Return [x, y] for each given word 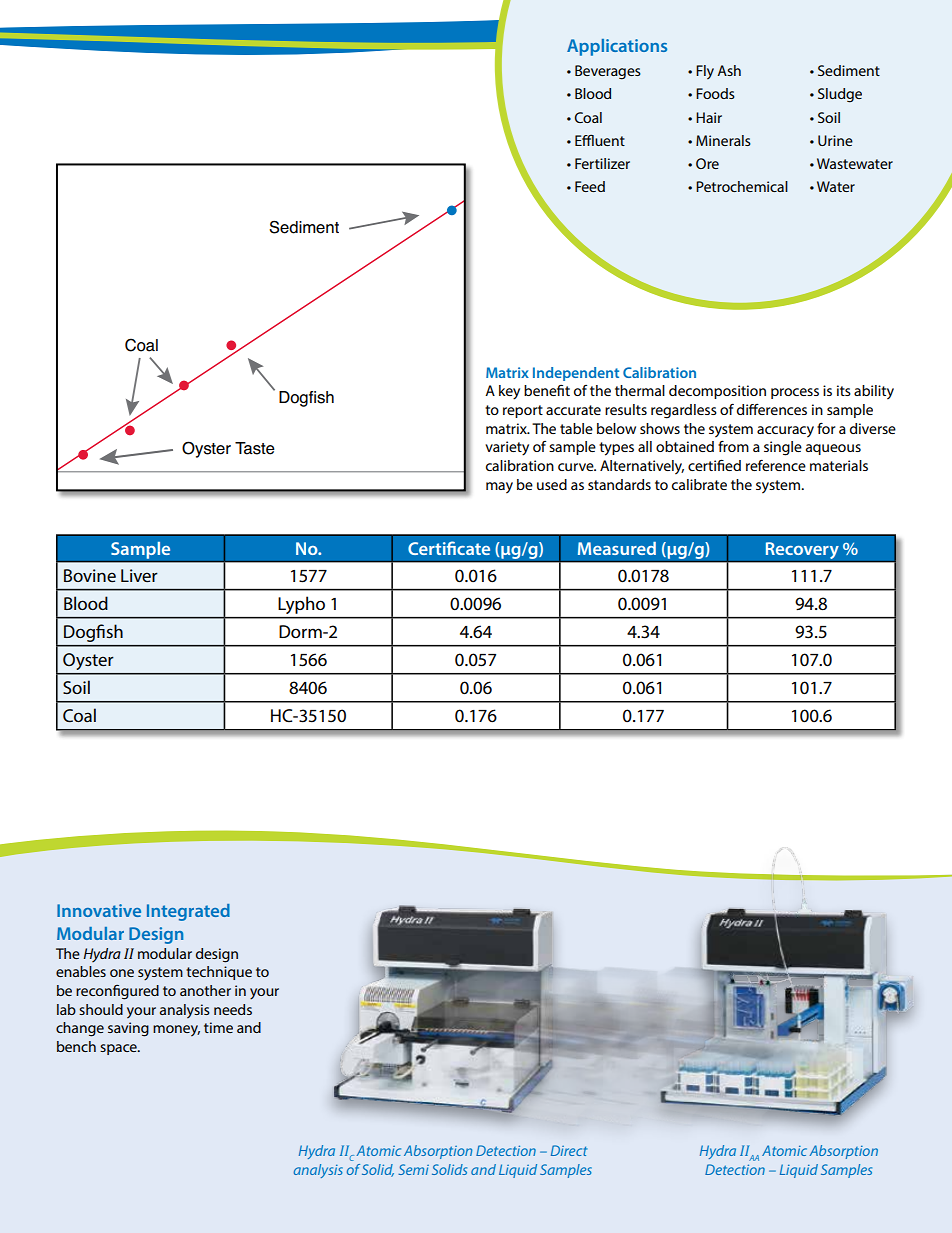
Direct [569, 1150]
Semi [413, 1169]
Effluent [600, 140]
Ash [729, 70]
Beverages [608, 72]
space [119, 1049]
